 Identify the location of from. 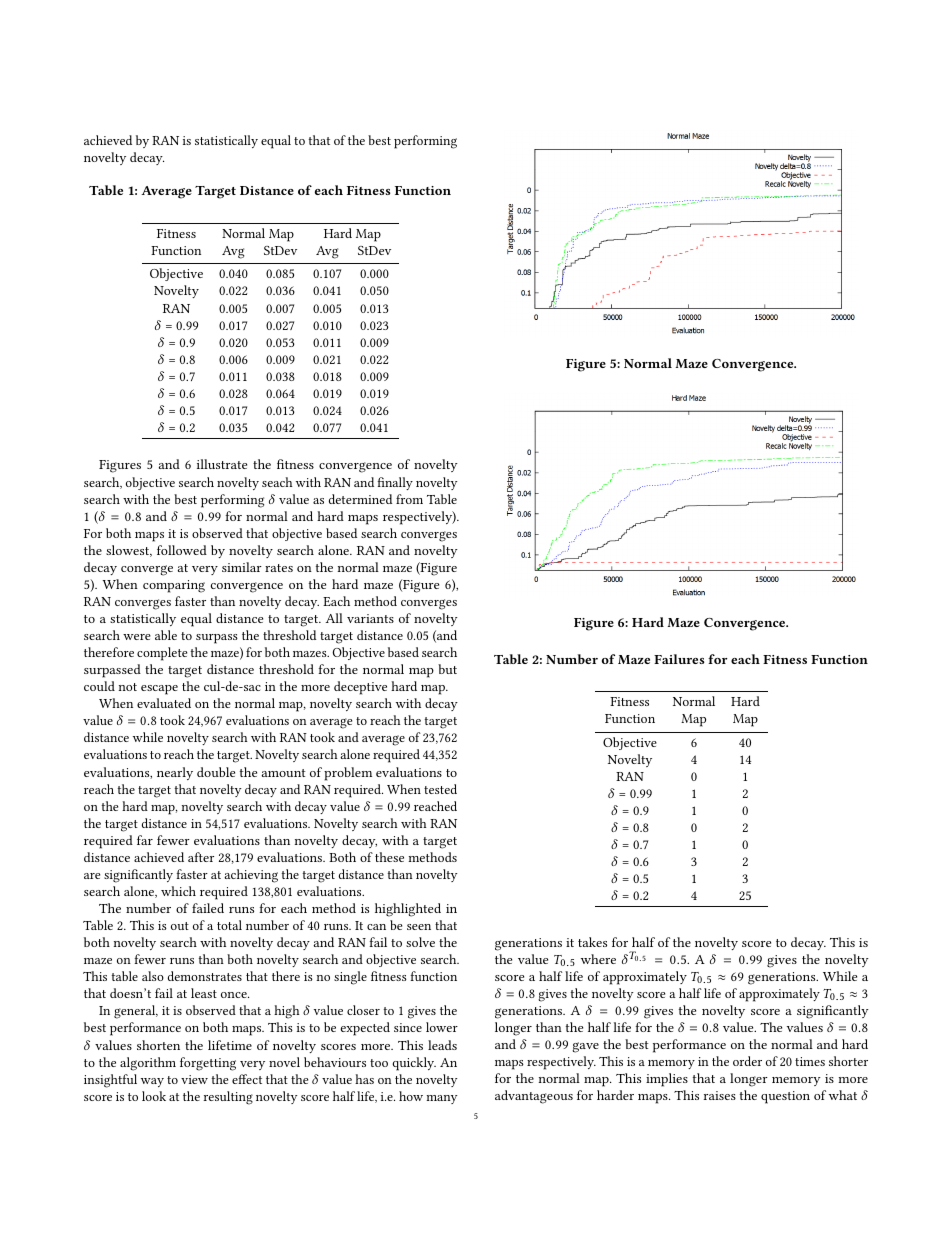
(409, 499).
